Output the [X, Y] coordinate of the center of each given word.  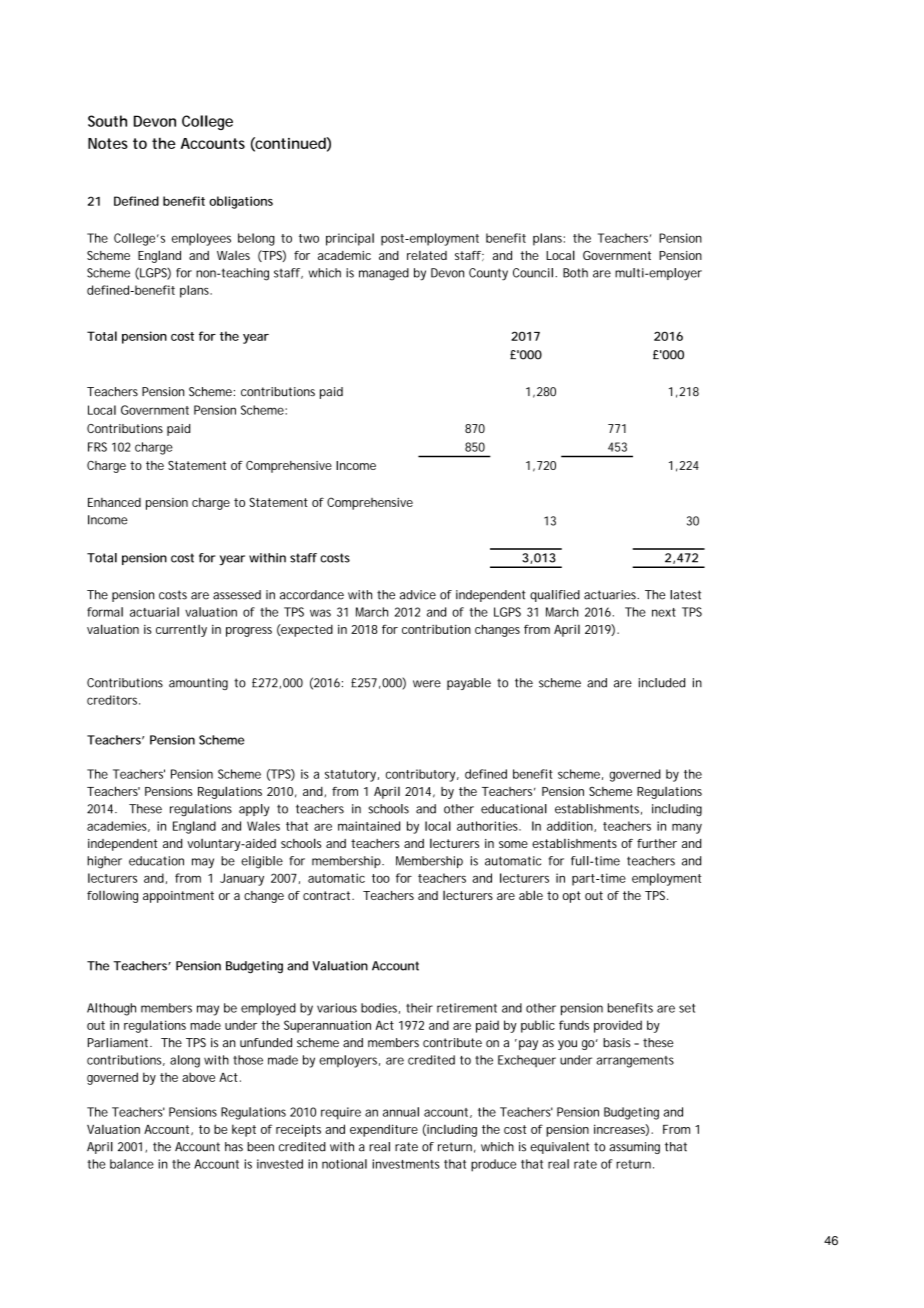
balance [132, 1164]
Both [575, 273]
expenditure [384, 1130]
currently [181, 631]
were [427, 684]
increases [621, 1130]
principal [350, 239]
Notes [108, 143]
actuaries [611, 595]
